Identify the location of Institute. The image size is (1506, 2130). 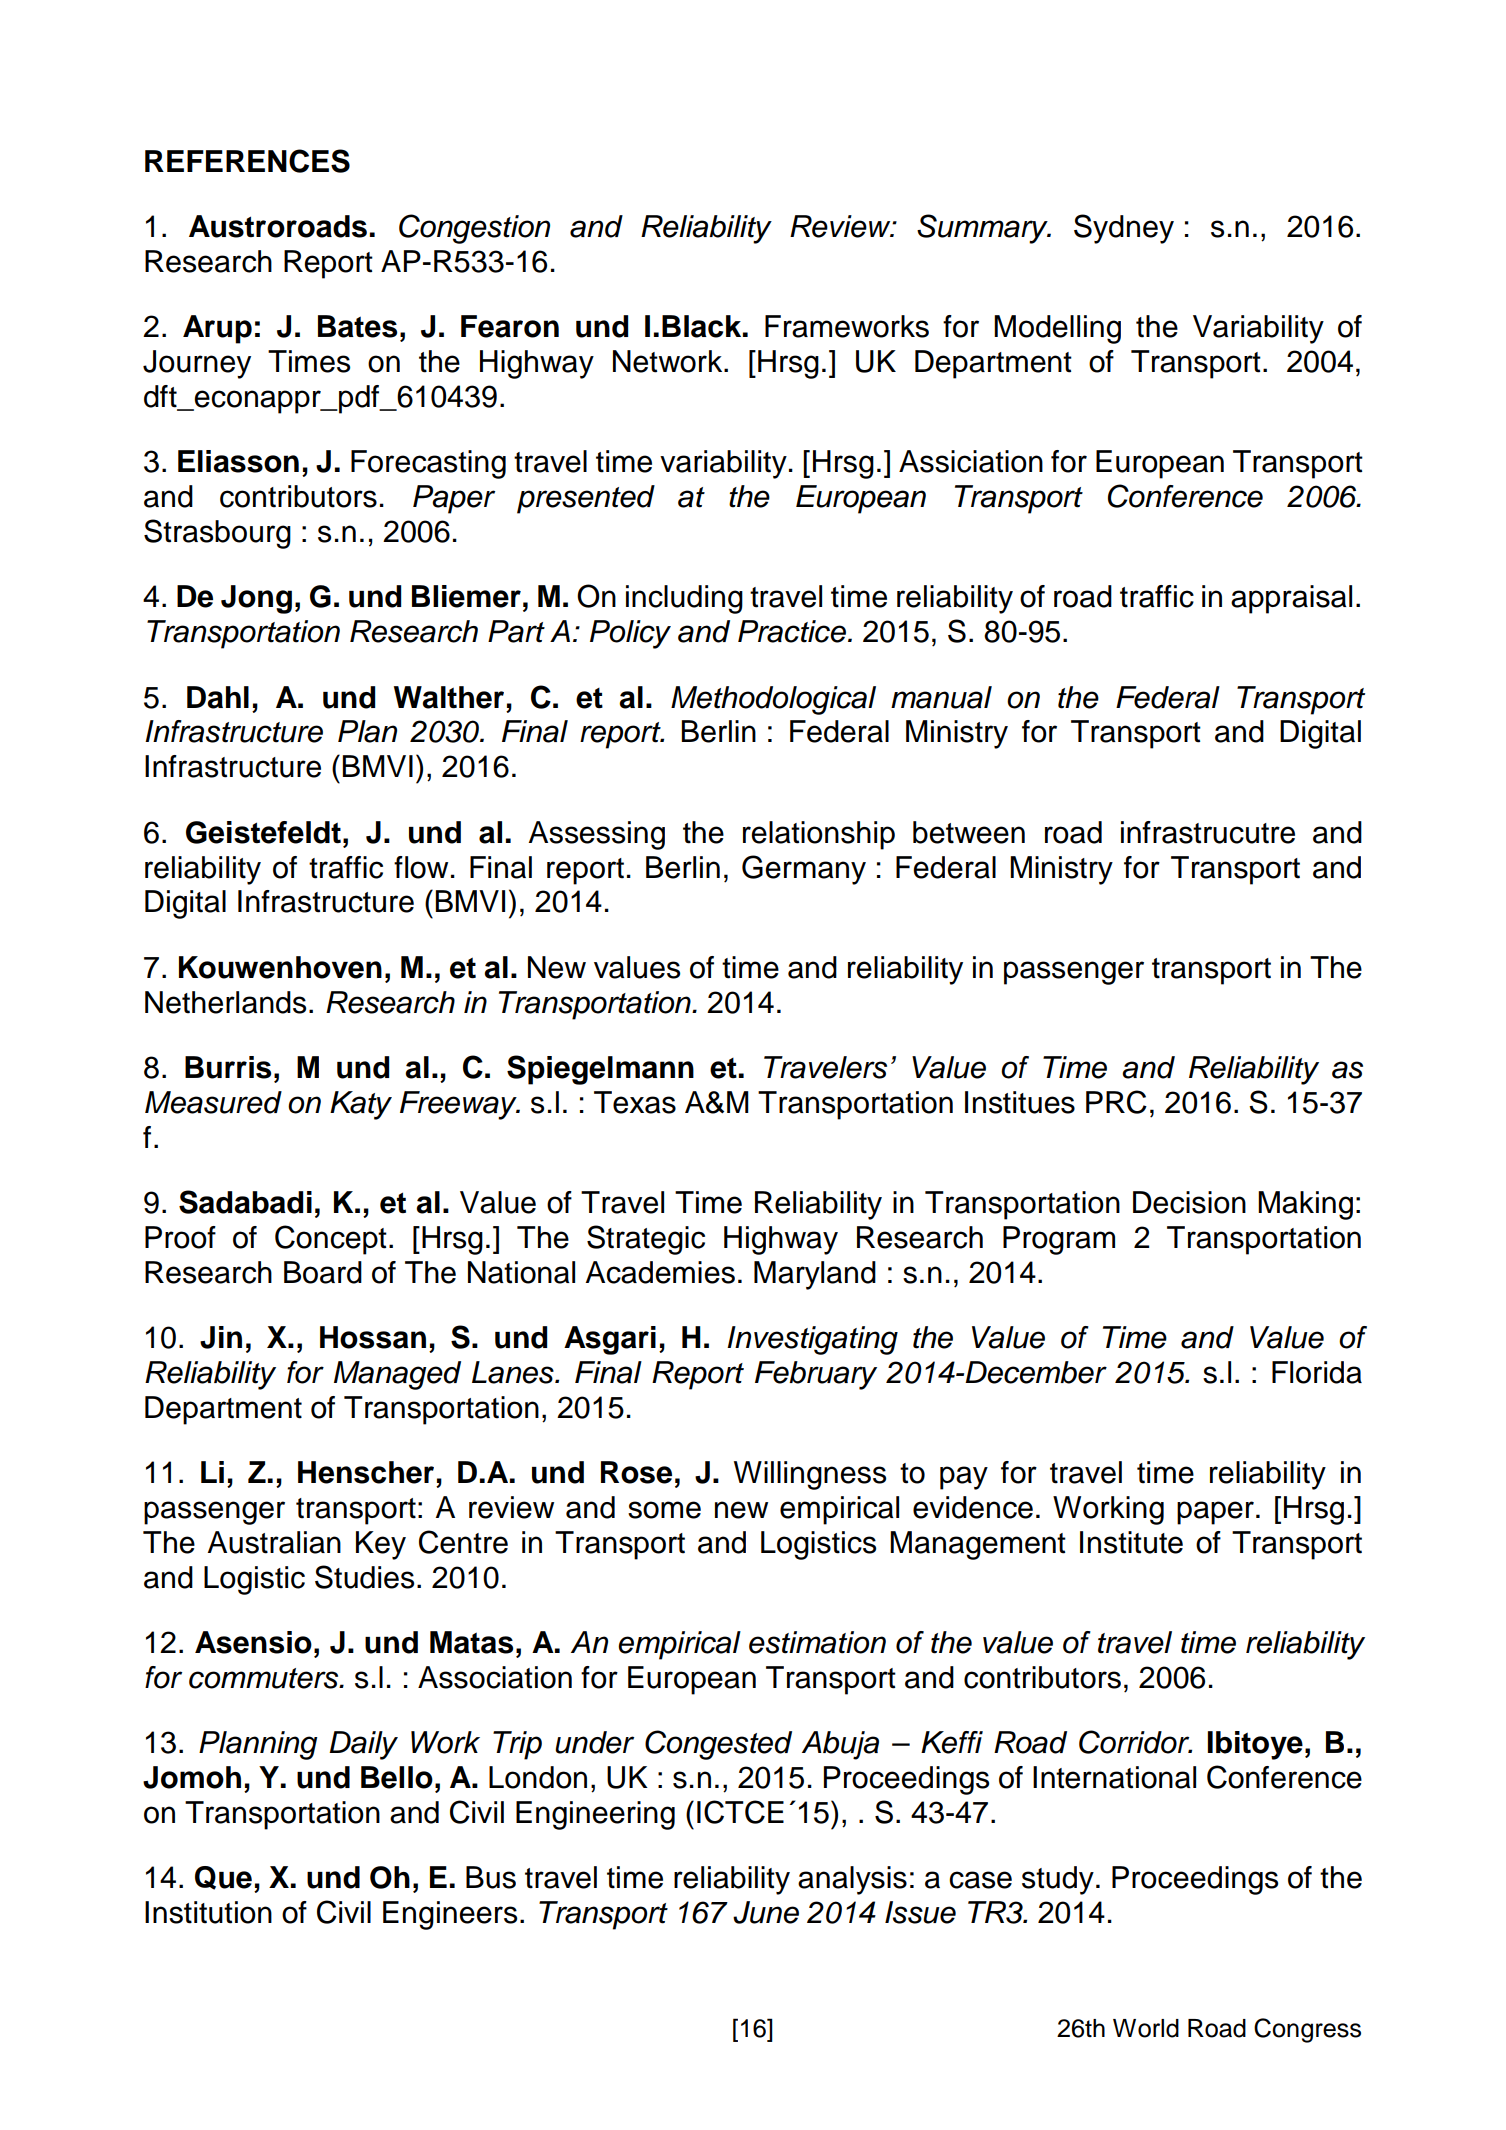
(1131, 1542).
